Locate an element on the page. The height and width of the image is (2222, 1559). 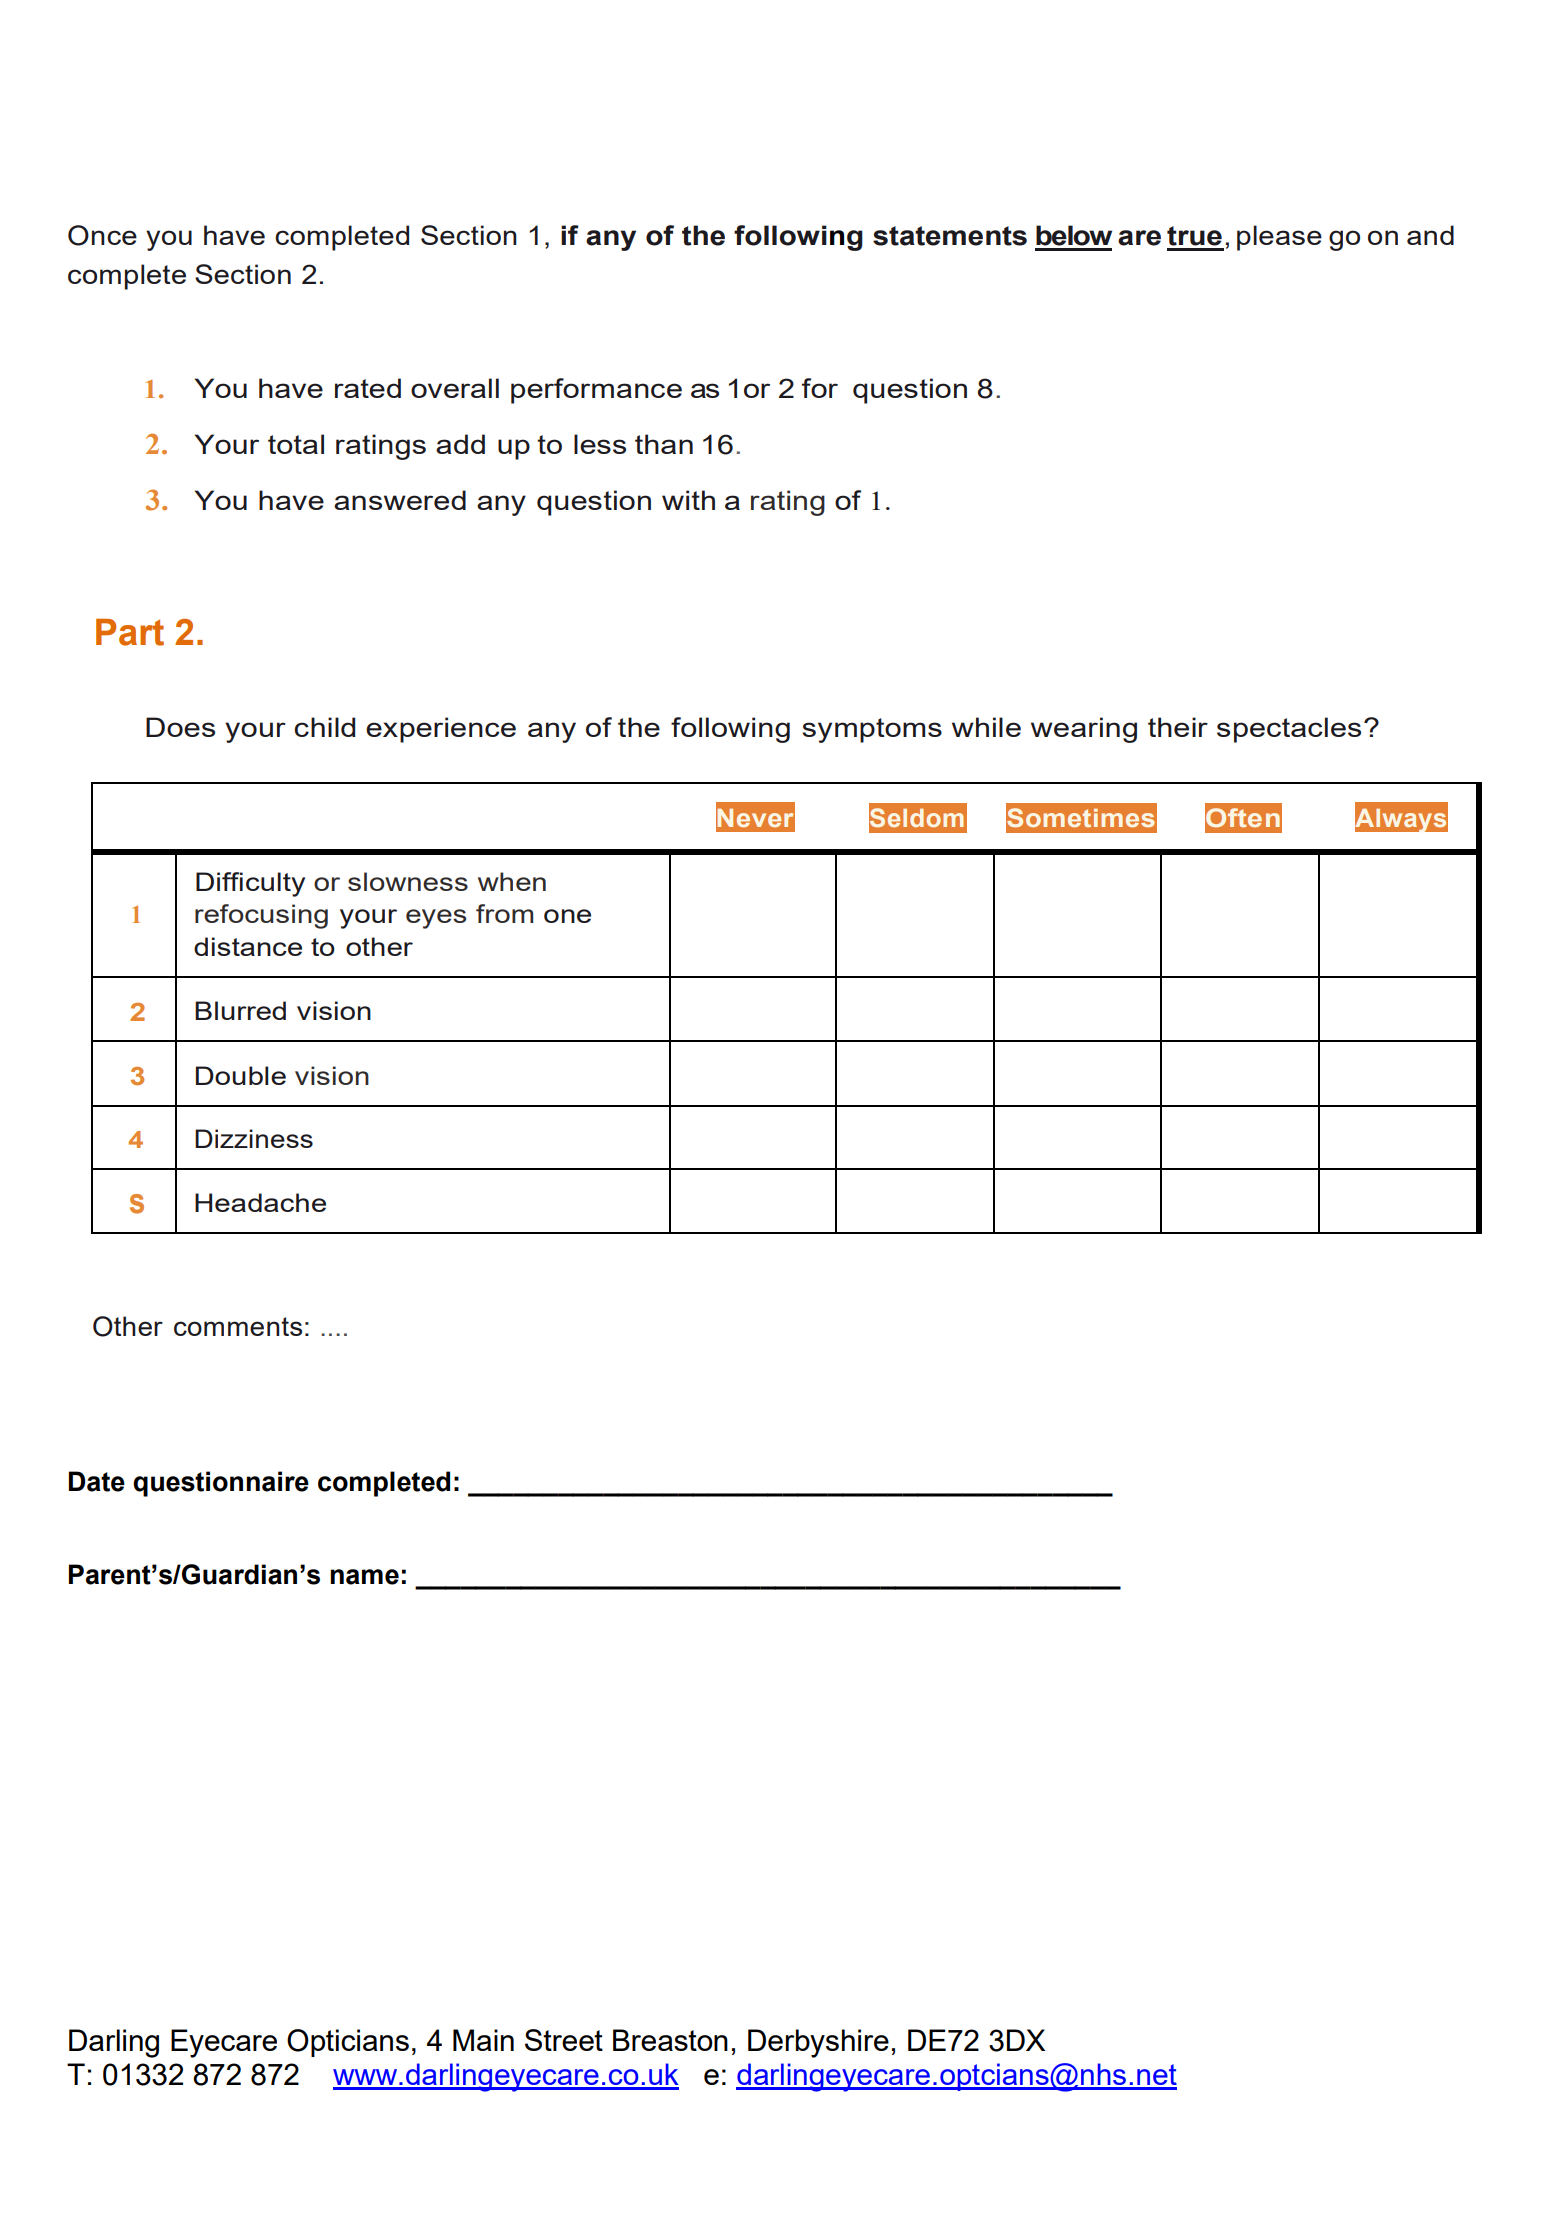
please is located at coordinates (1279, 238).
